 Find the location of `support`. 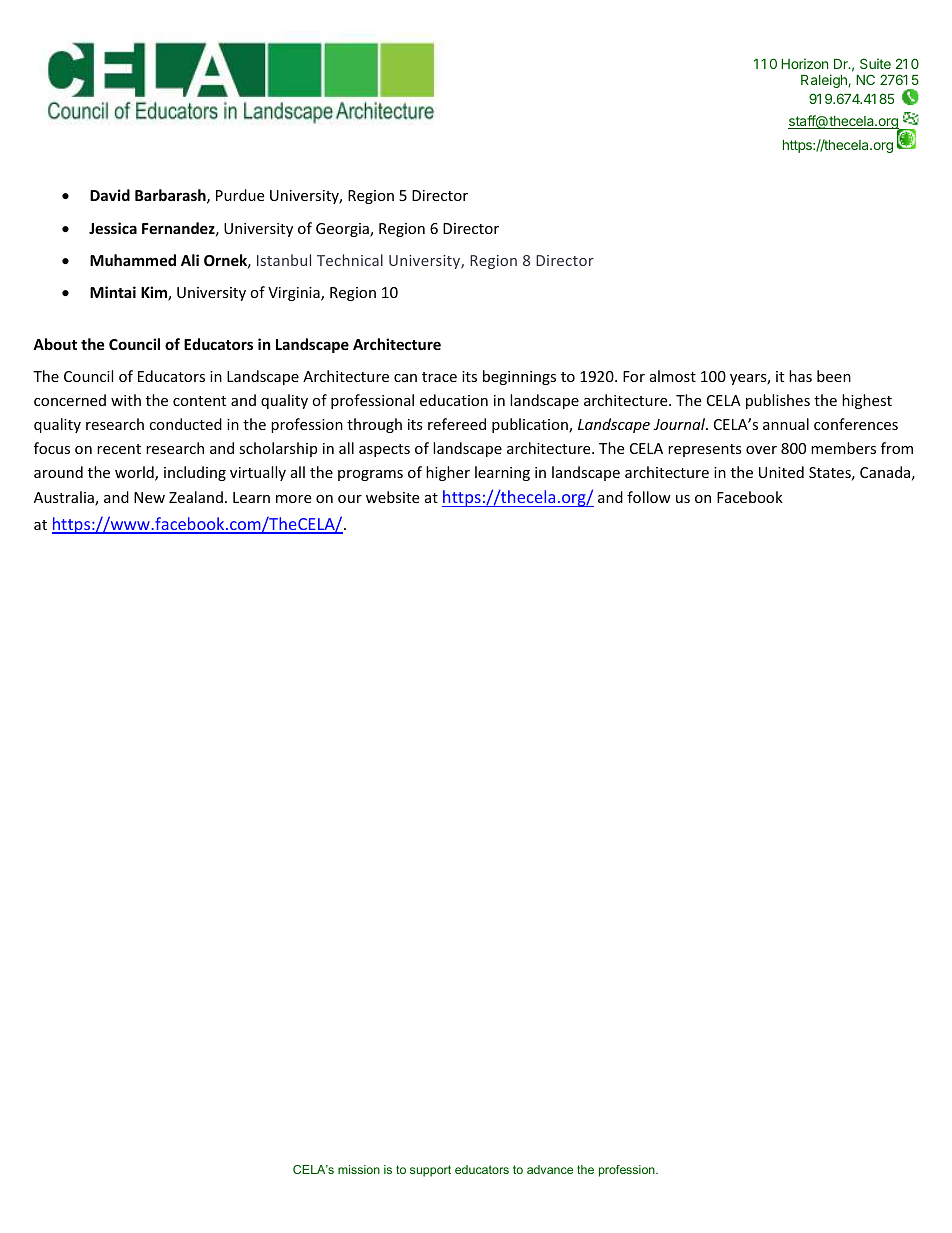

support is located at coordinates (430, 1171).
